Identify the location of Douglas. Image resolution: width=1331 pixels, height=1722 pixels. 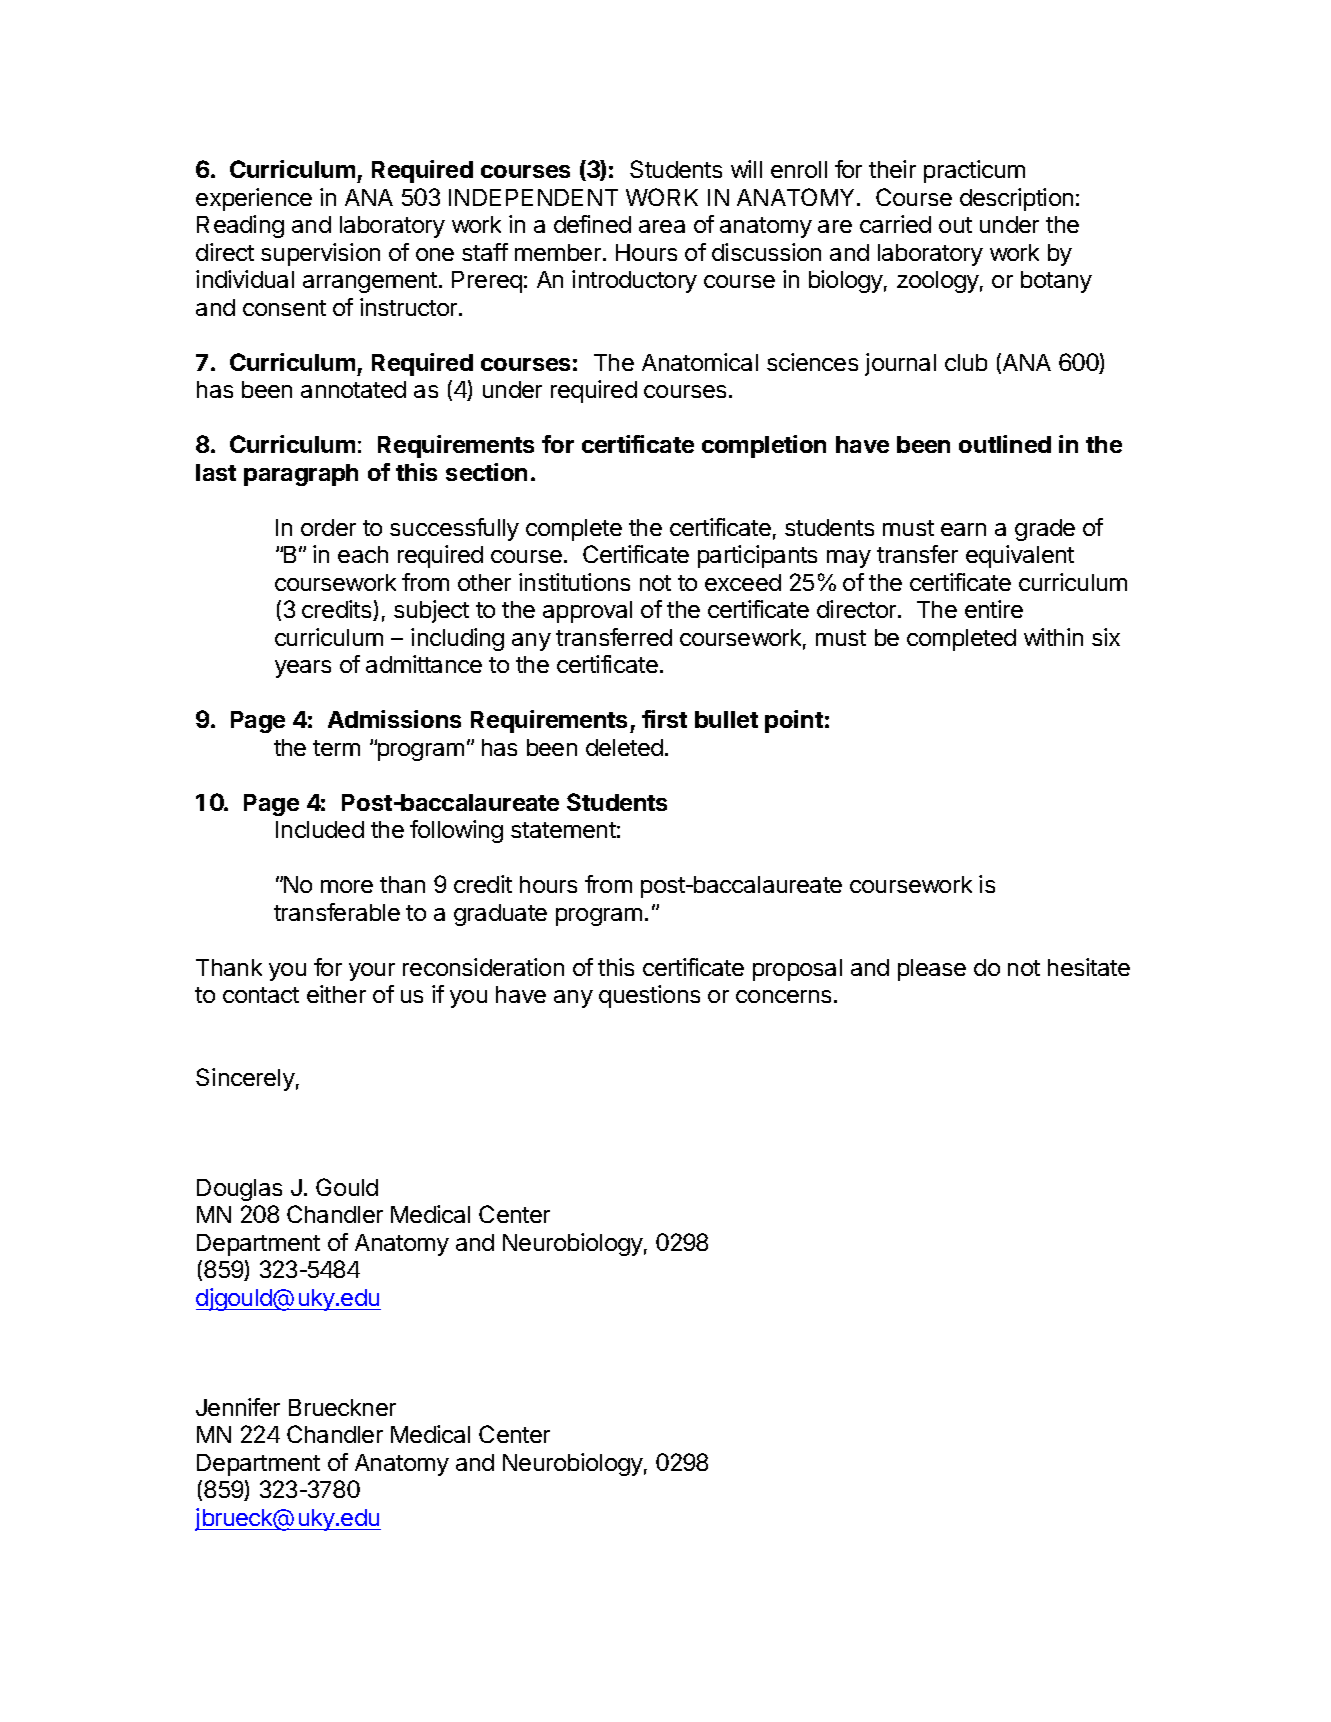
(239, 1190).
